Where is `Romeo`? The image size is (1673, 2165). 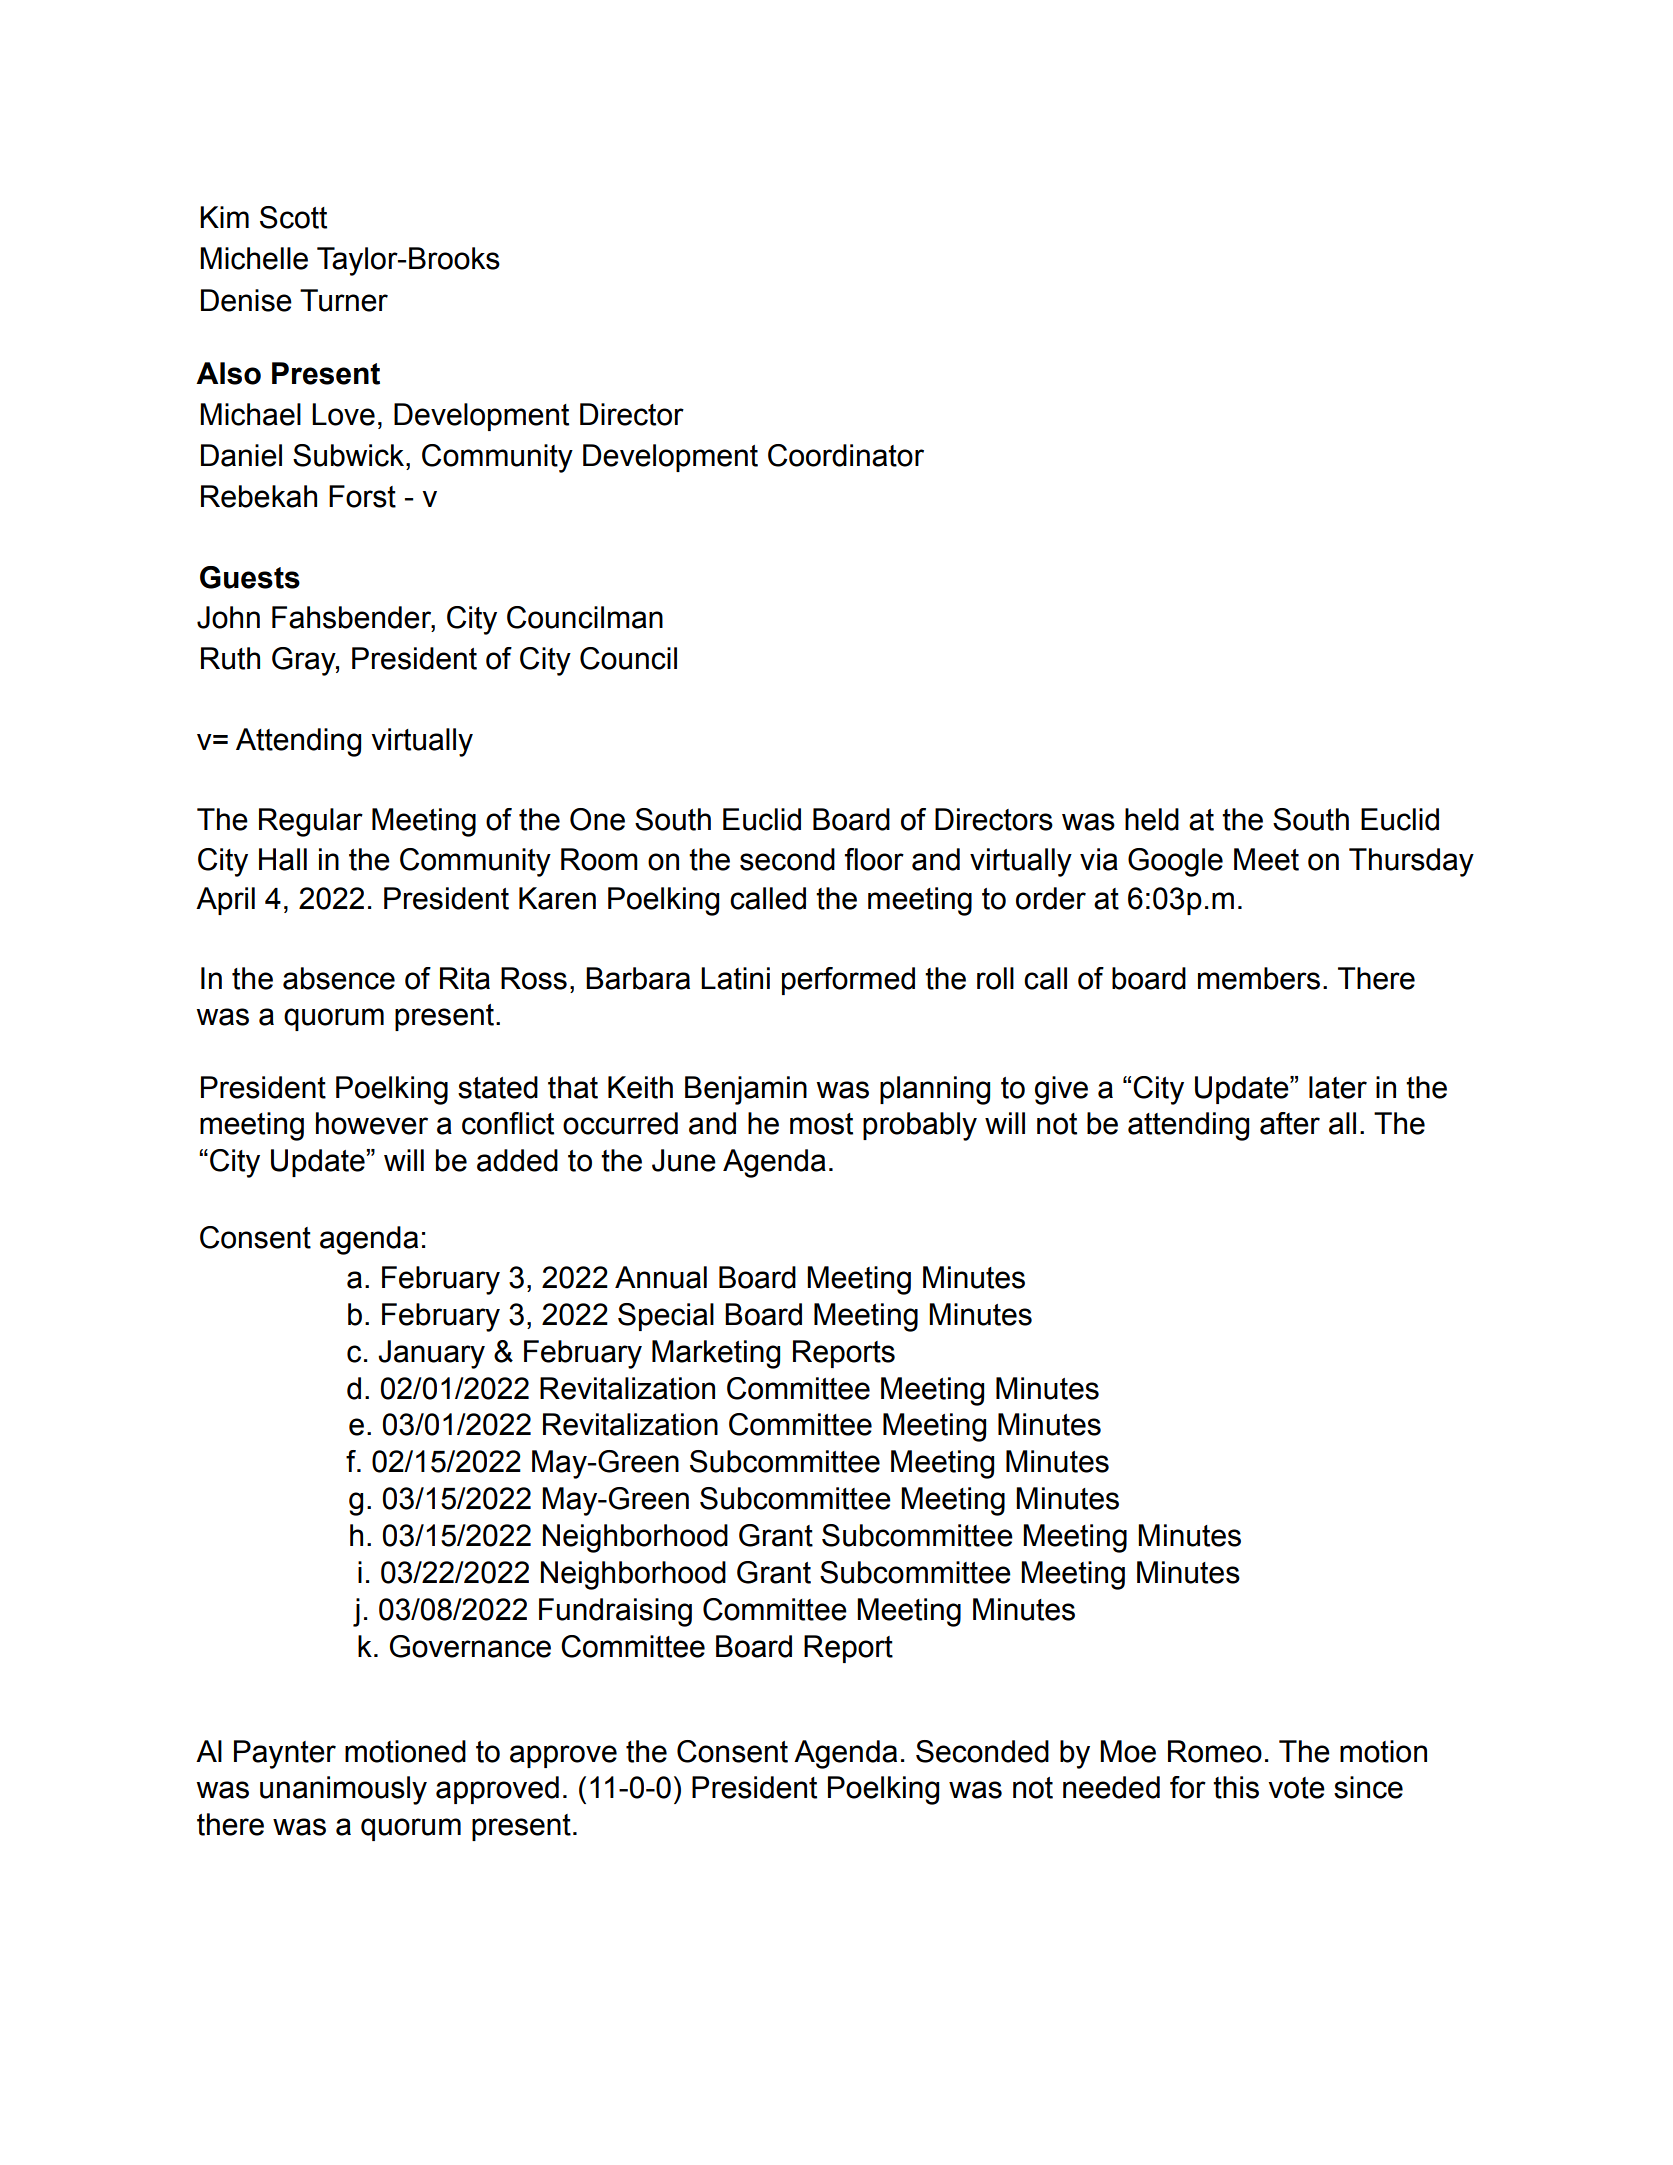 Romeo is located at coordinates (1215, 1751).
